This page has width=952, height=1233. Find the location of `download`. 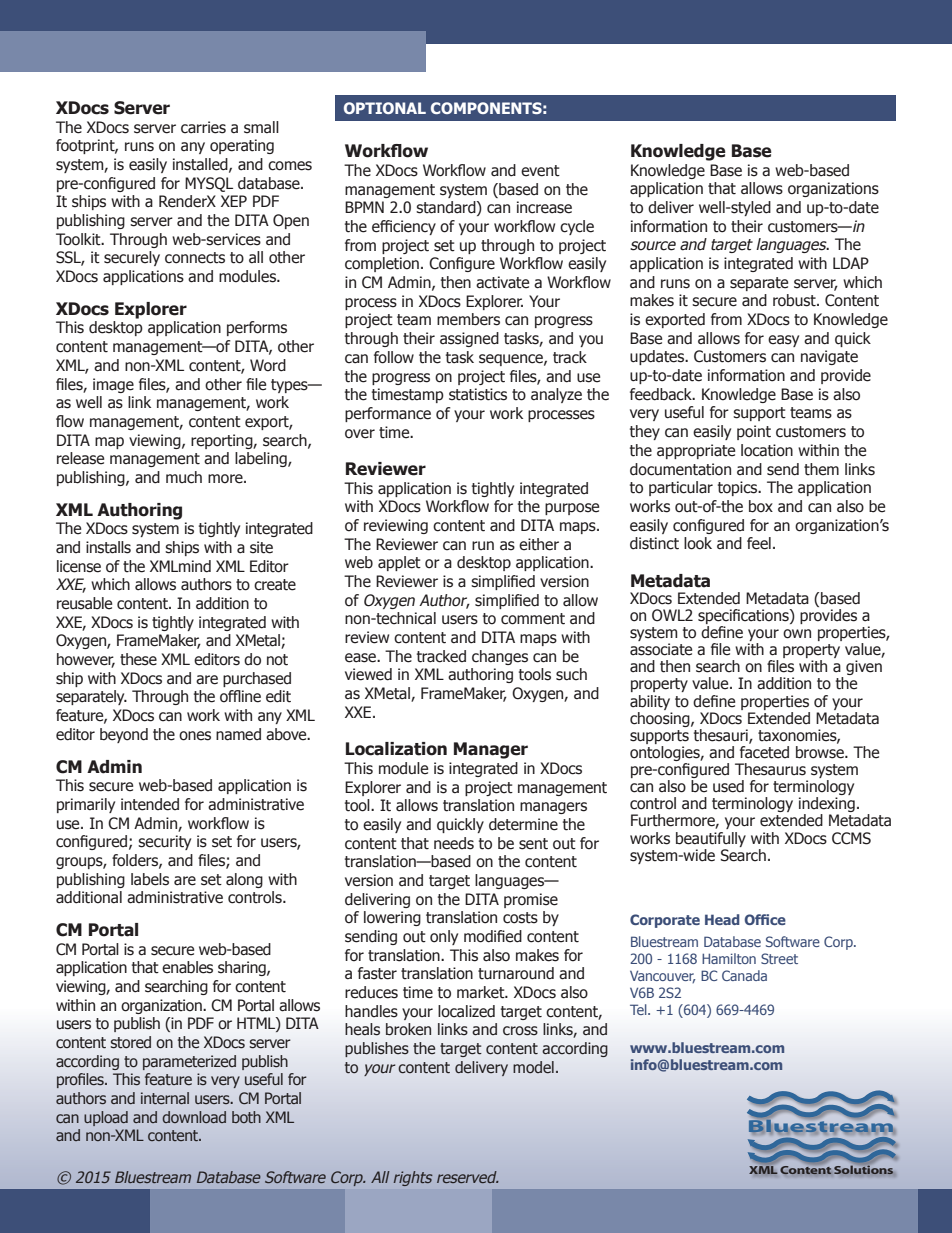

download is located at coordinates (194, 1117).
